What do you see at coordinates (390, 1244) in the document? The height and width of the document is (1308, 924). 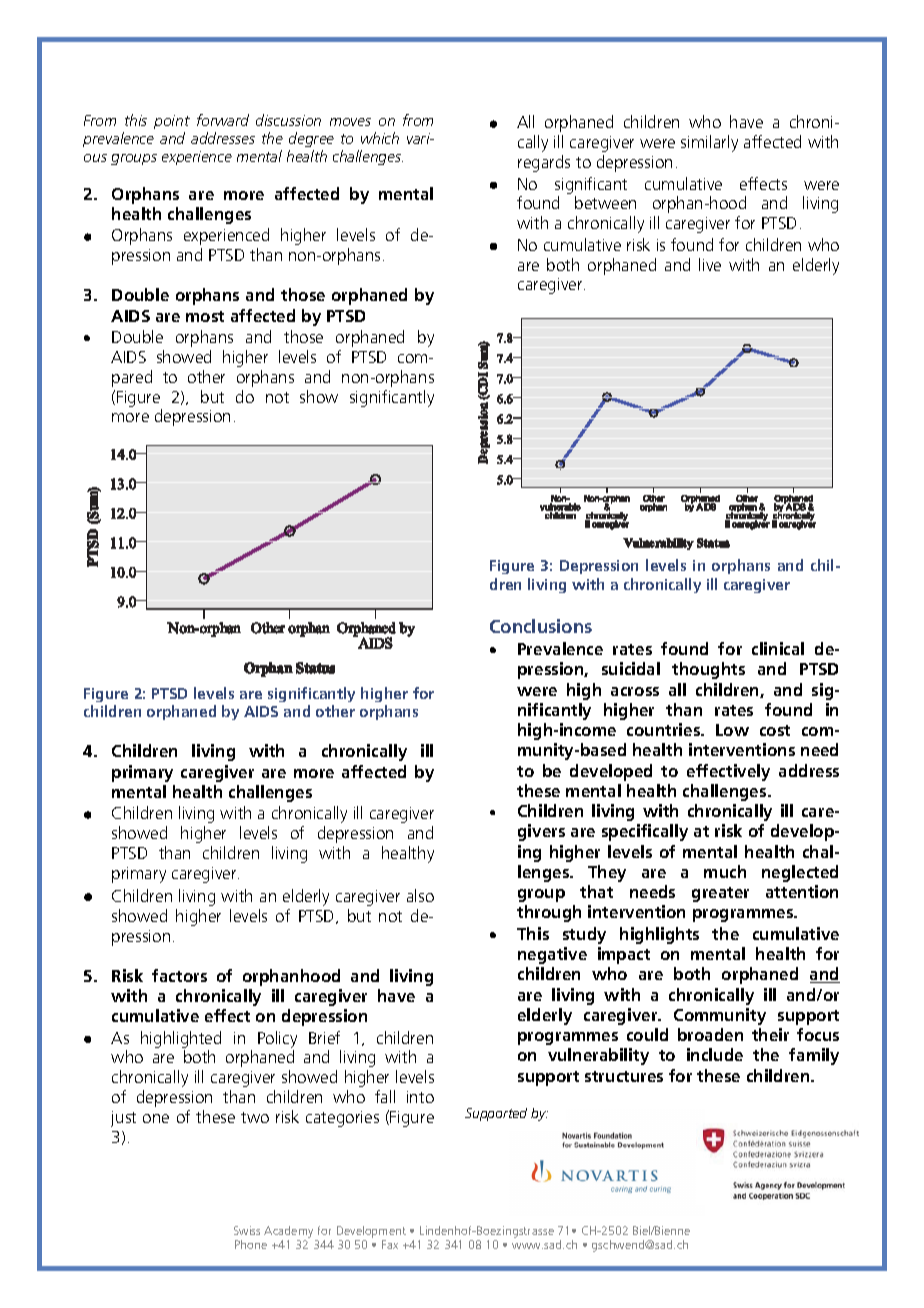 I see `Fax` at bounding box center [390, 1244].
